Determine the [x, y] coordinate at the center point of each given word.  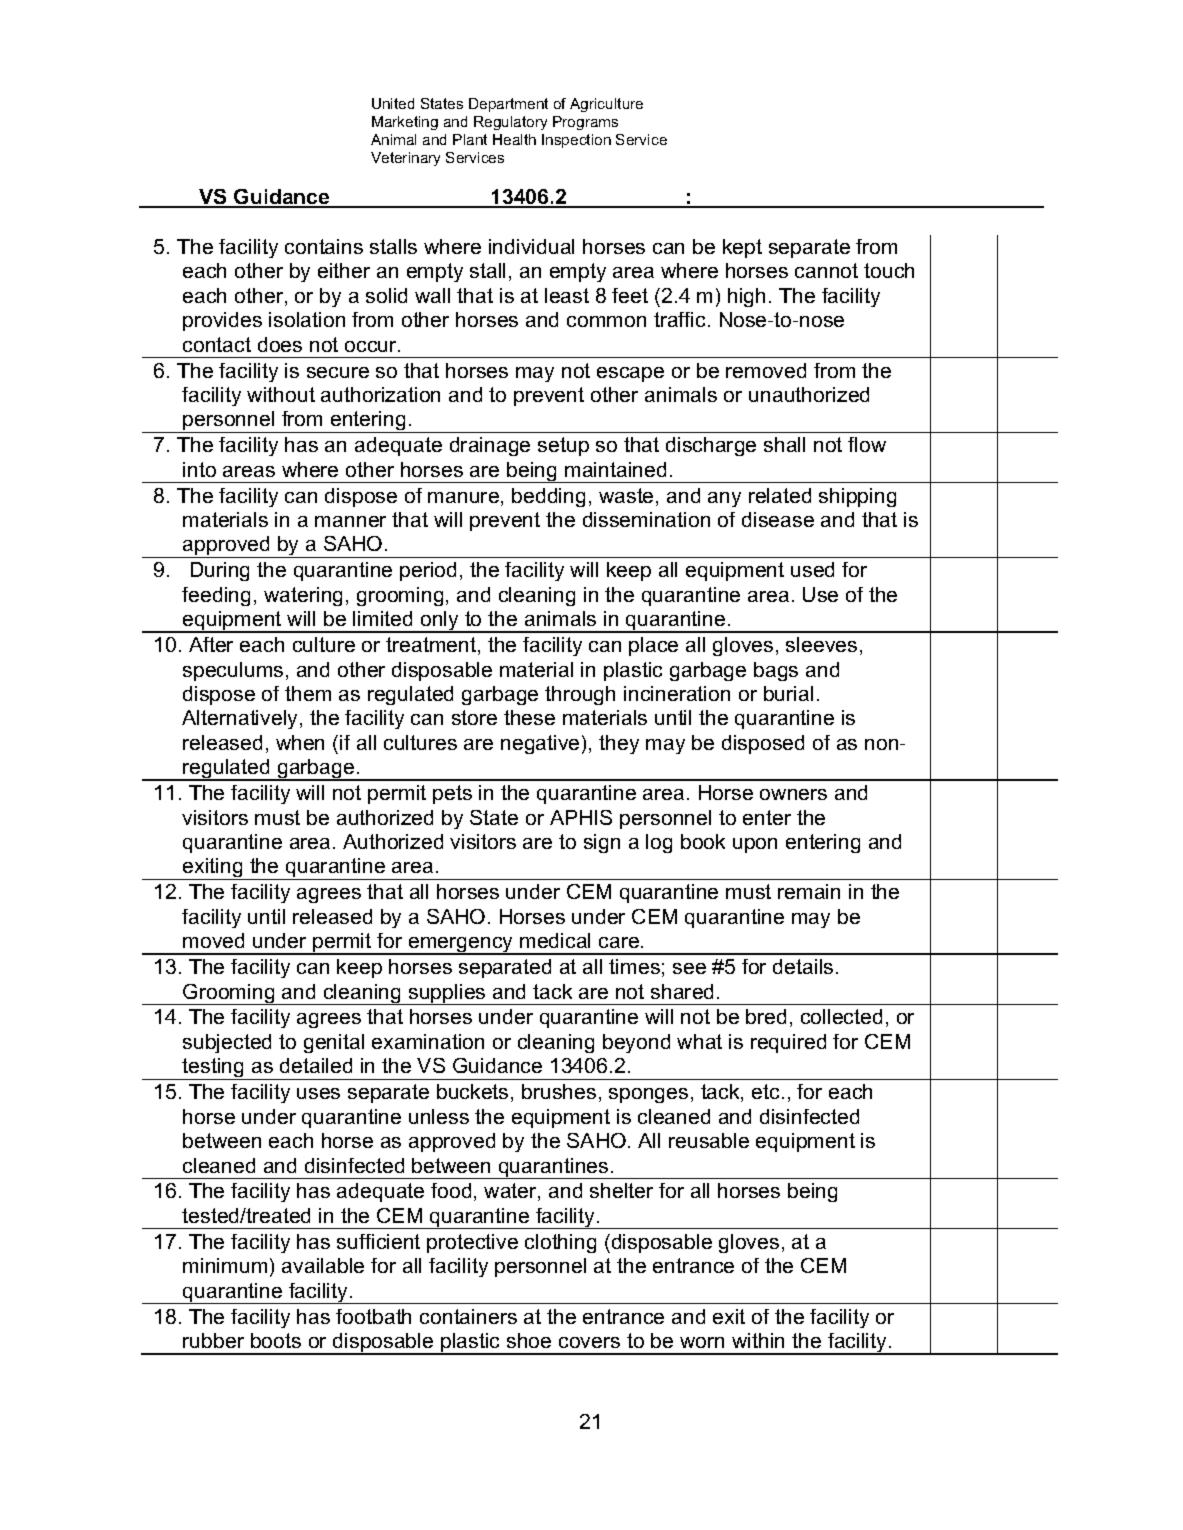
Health [514, 139]
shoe [529, 1340]
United [393, 103]
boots [276, 1340]
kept [742, 248]
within [758, 1340]
